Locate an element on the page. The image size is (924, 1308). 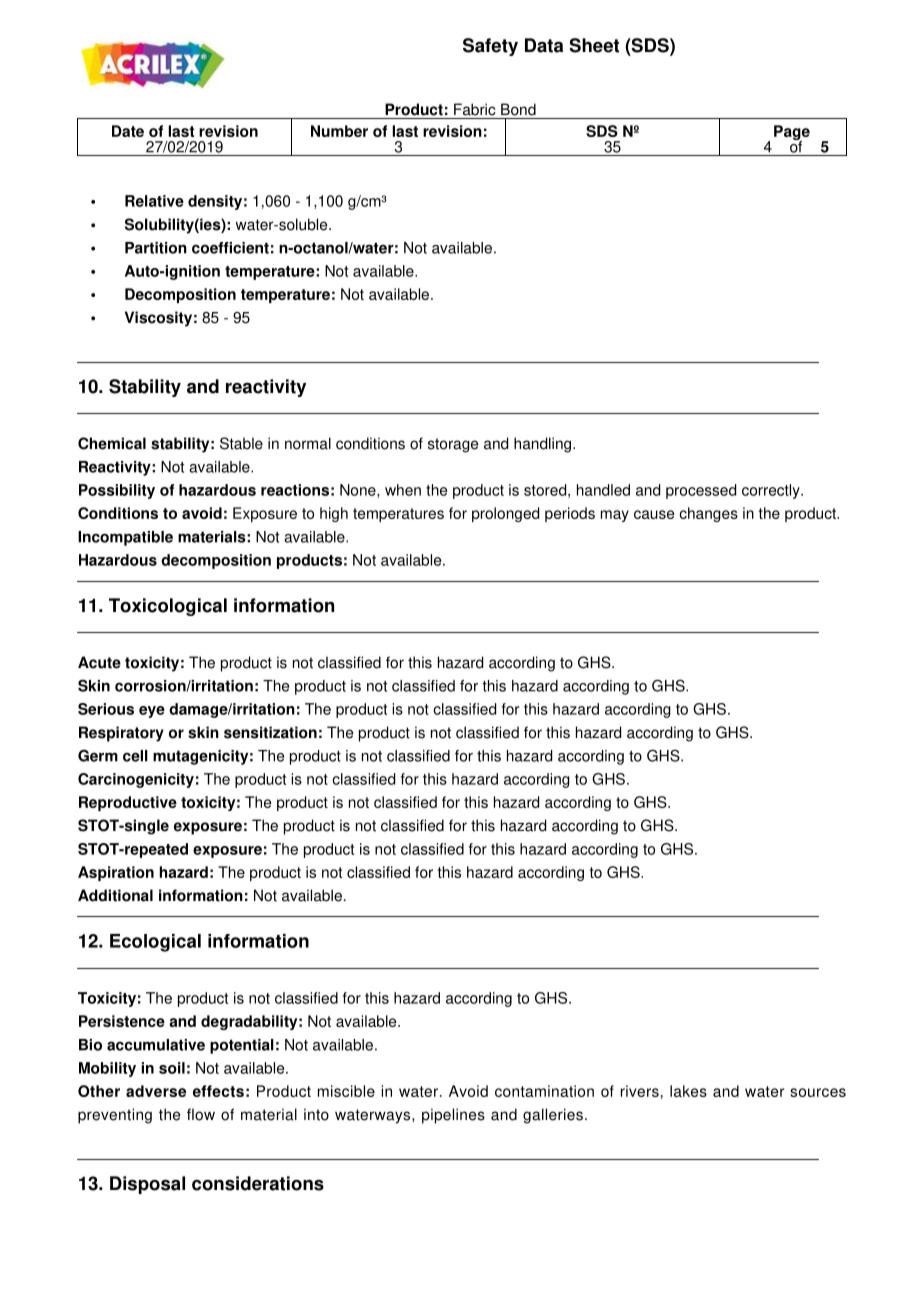
Page is located at coordinates (792, 134).
